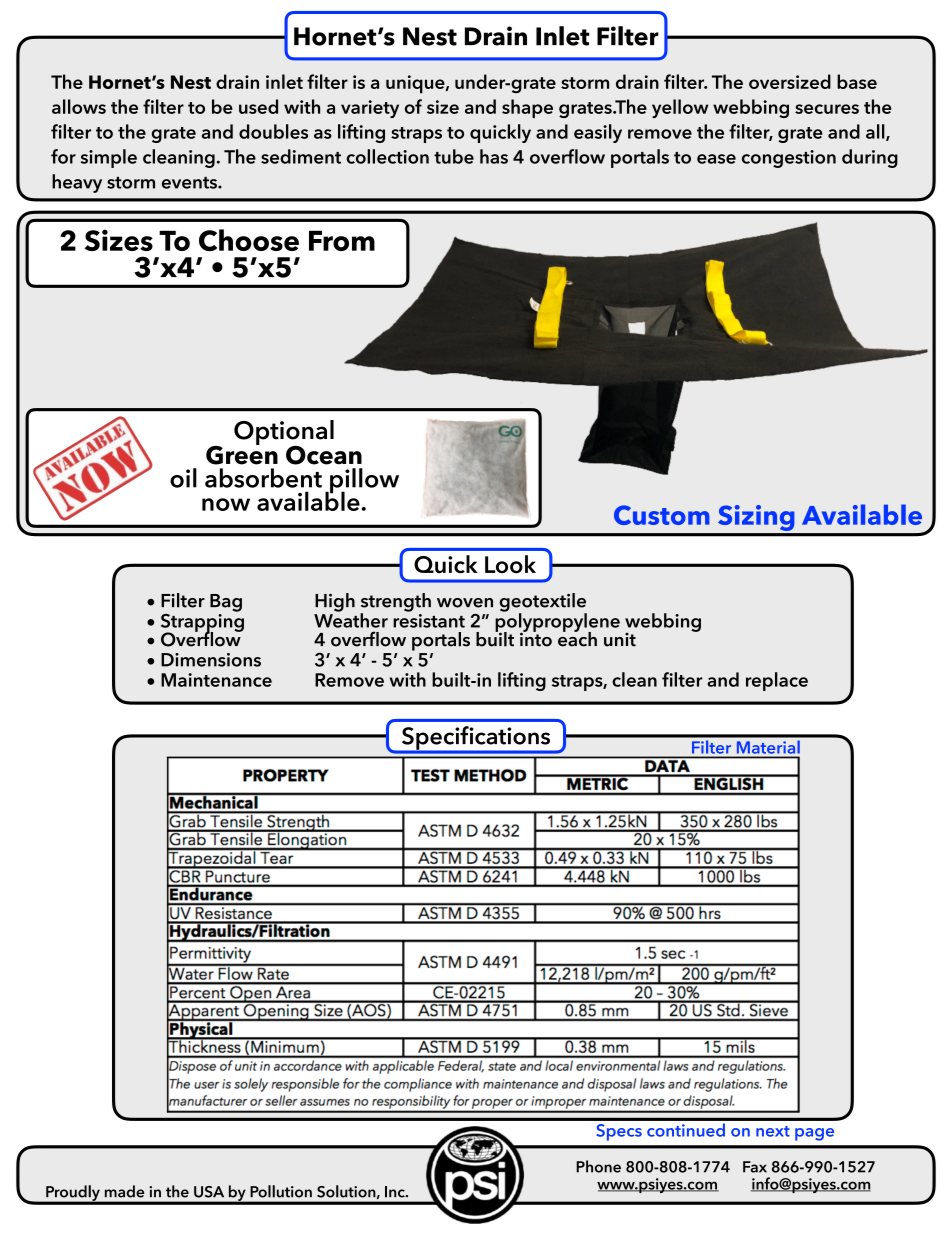  I want to click on shape, so click(527, 108).
